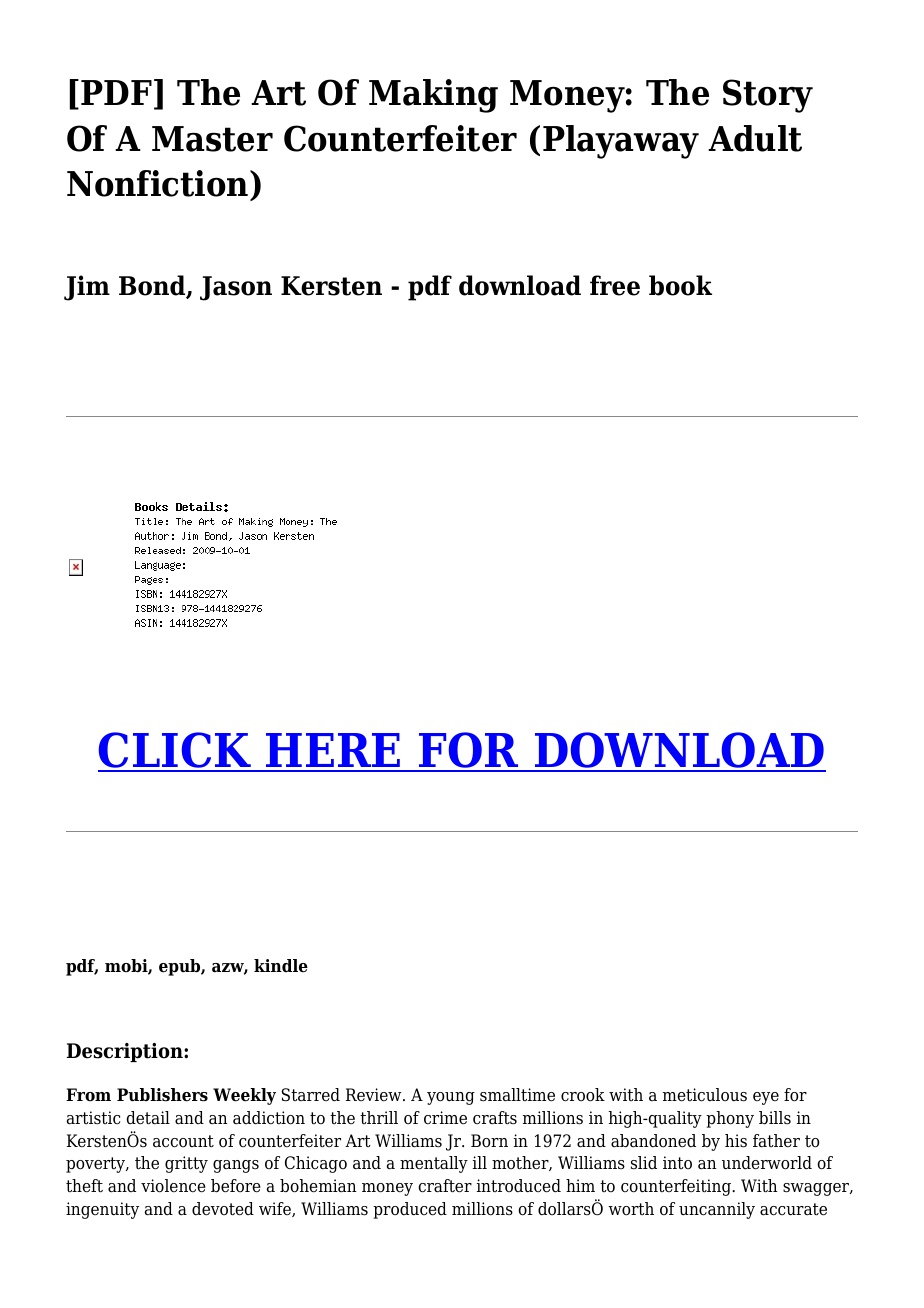 The height and width of the screenshot is (1308, 924). What do you see at coordinates (705, 1095) in the screenshot?
I see `meticulous` at bounding box center [705, 1095].
